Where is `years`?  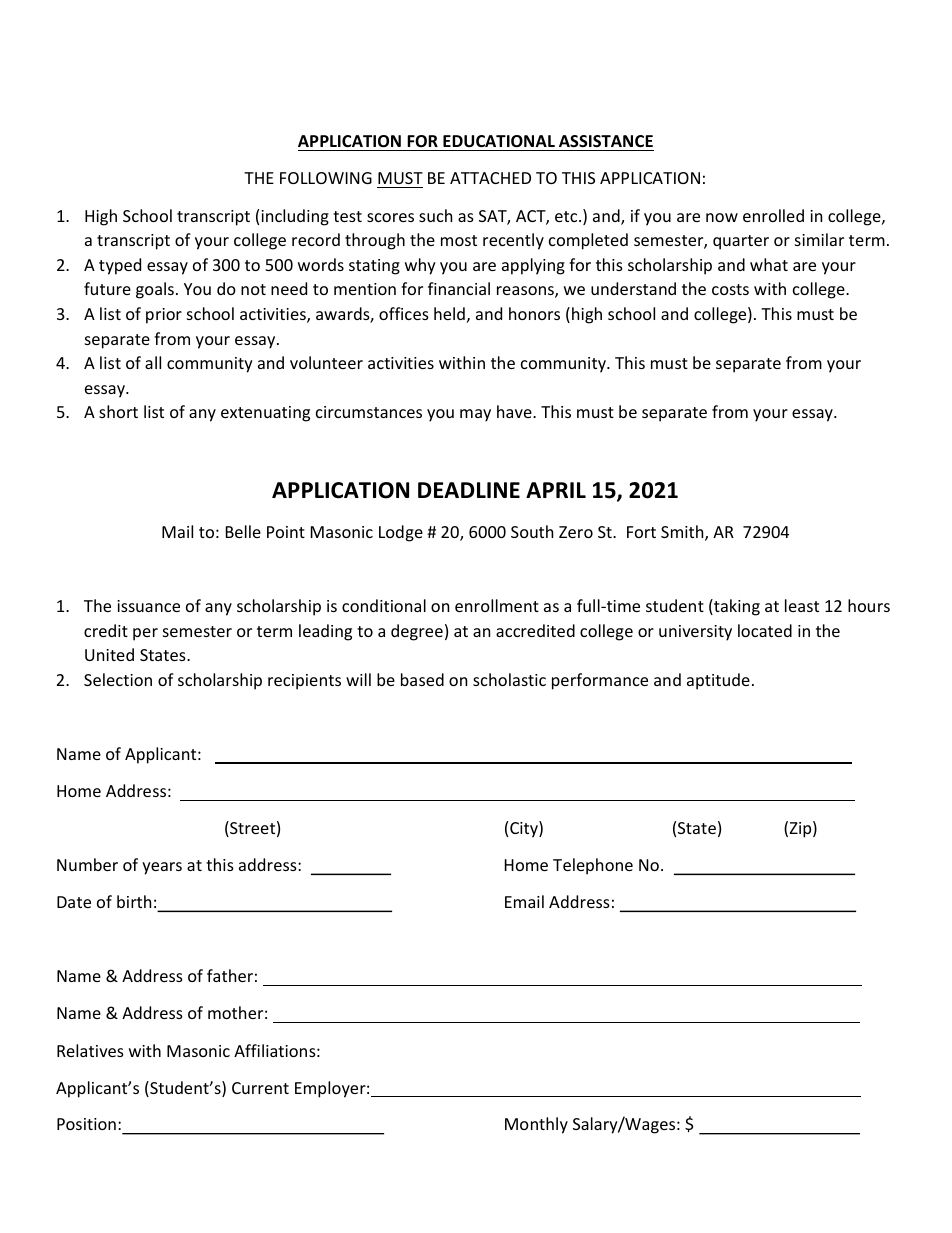 years is located at coordinates (162, 868).
